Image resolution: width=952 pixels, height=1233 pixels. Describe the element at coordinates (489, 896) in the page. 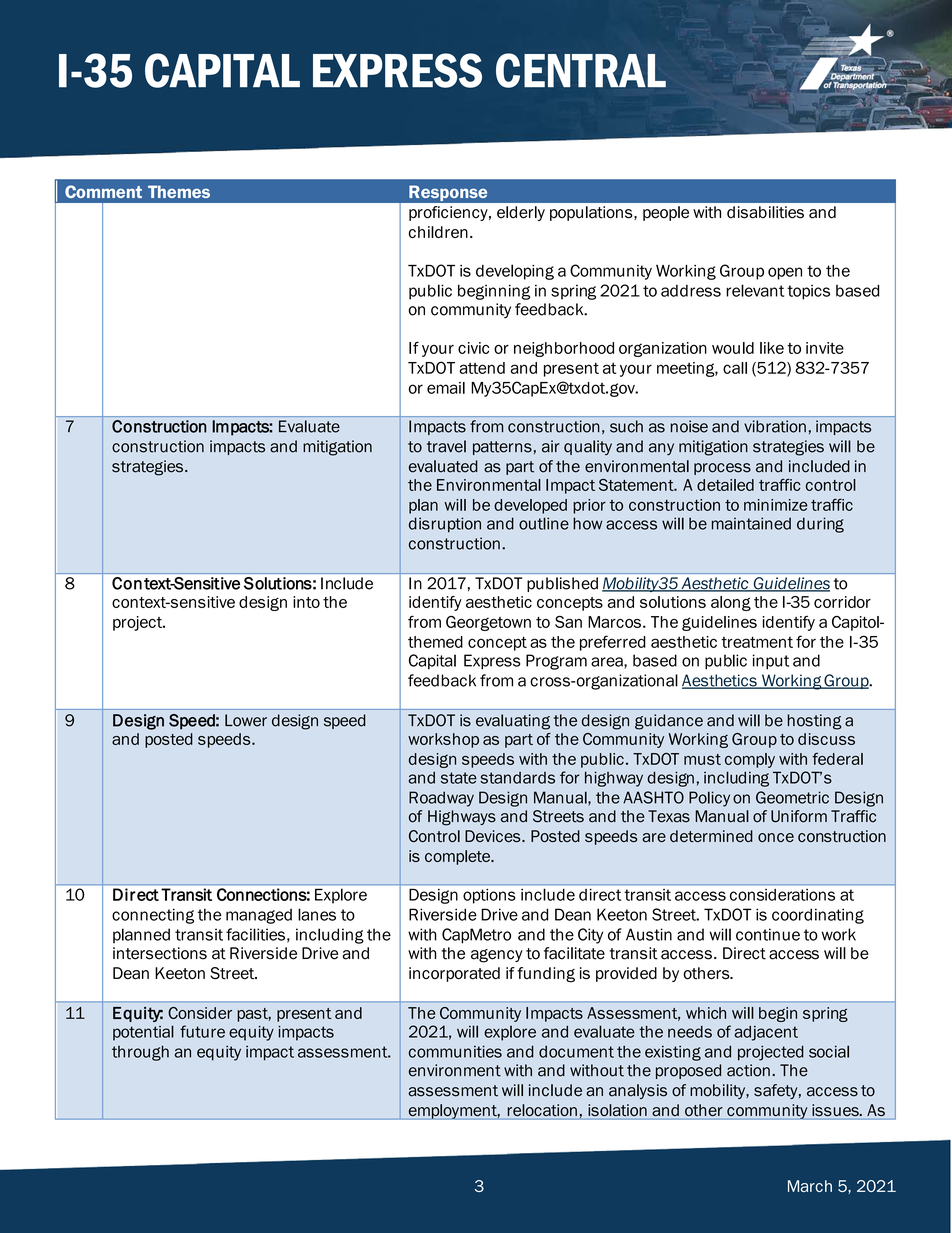

I see `options` at that location.
